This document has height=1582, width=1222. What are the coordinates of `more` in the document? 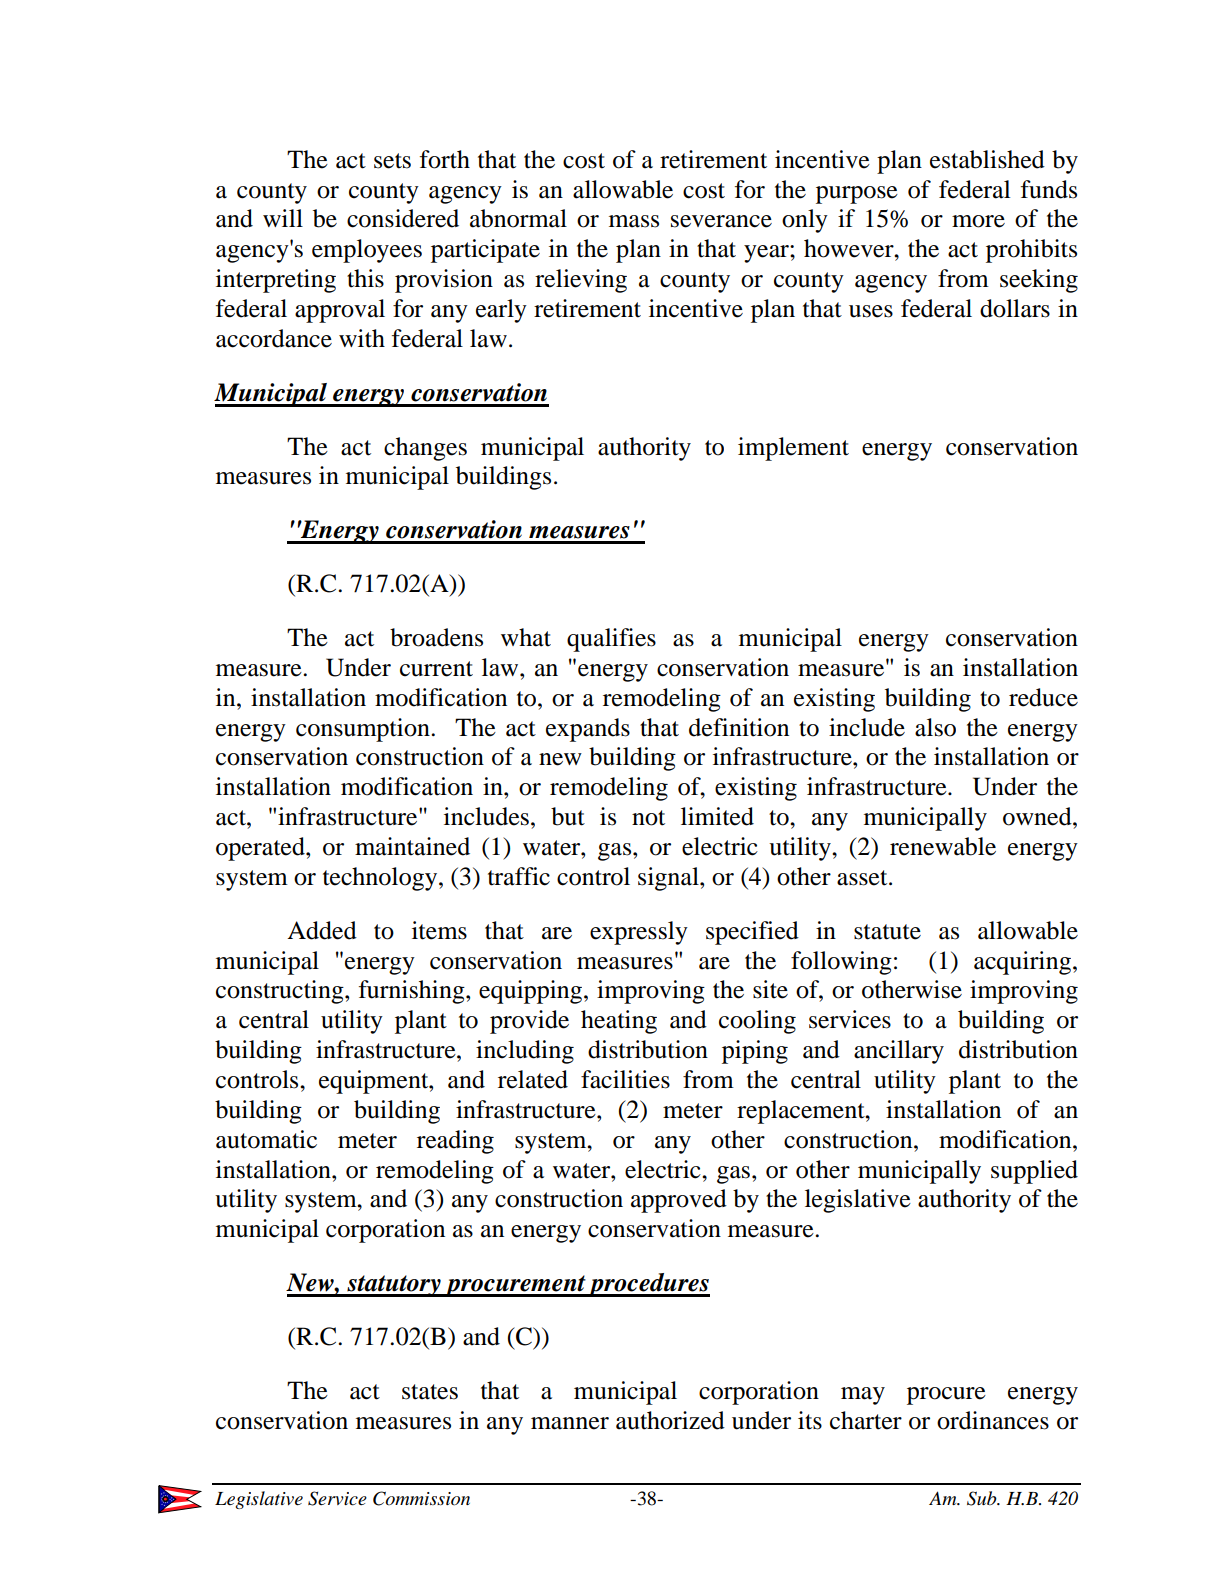 It's located at (978, 221).
